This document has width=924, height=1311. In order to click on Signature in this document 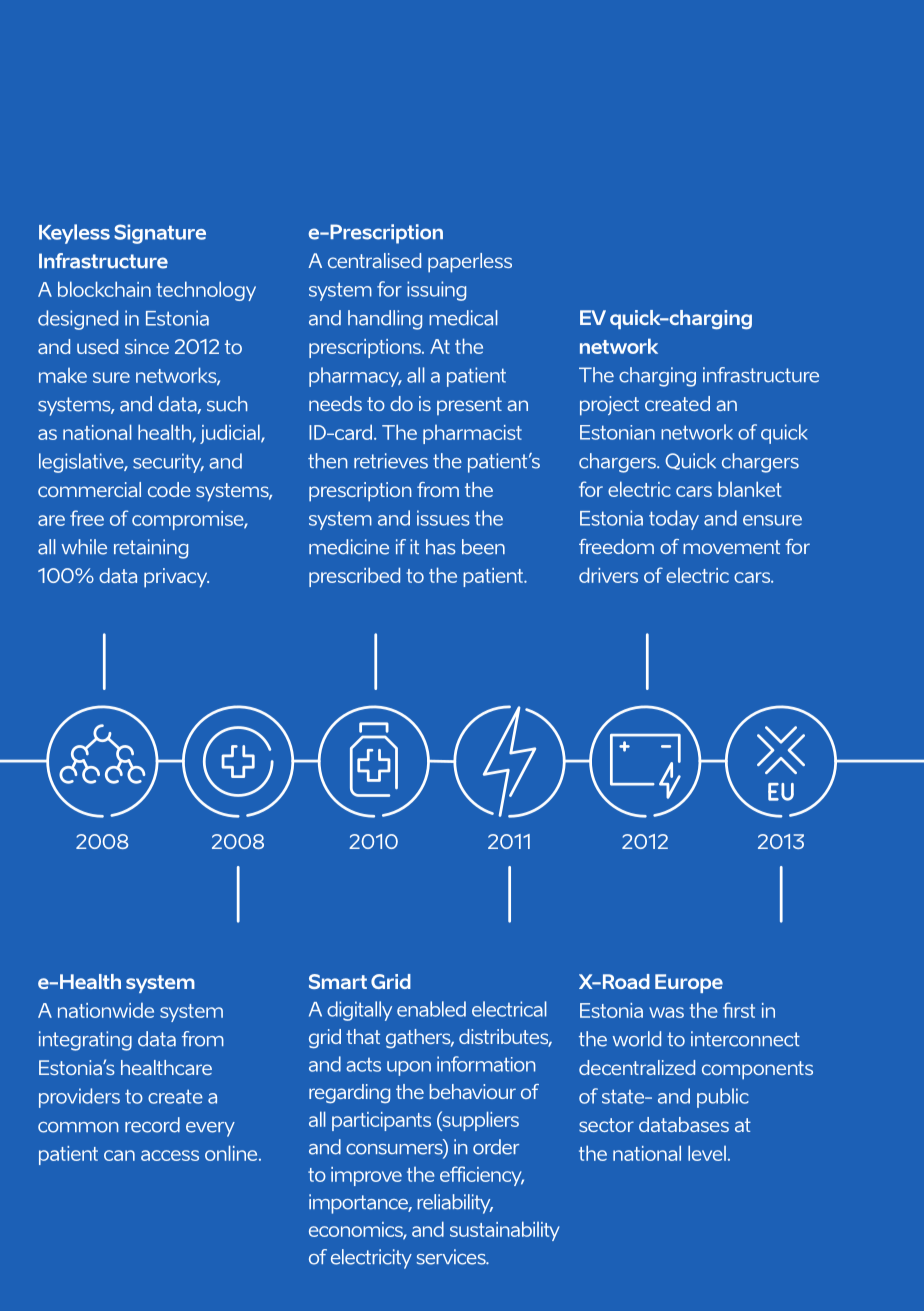, I will do `click(160, 234)`.
